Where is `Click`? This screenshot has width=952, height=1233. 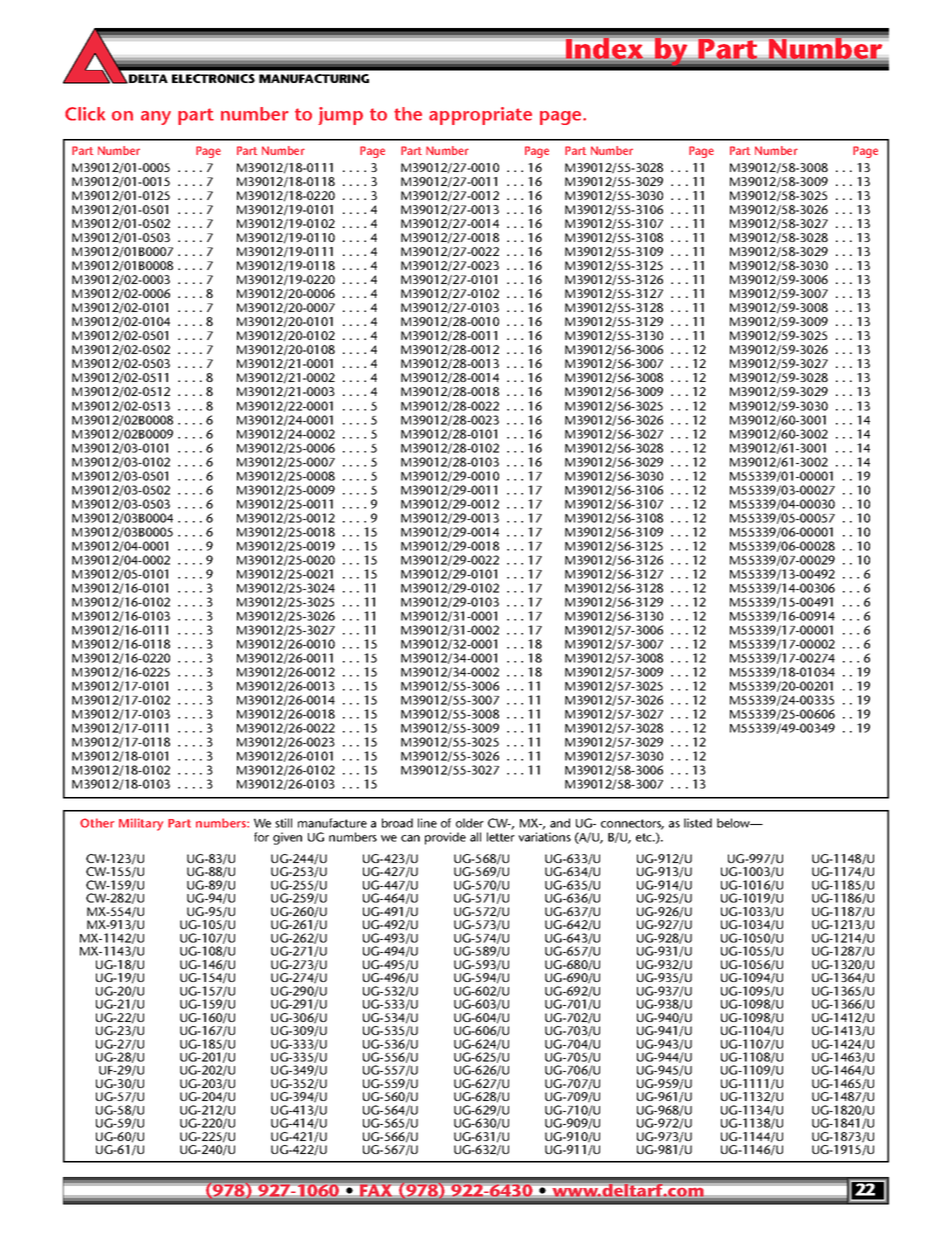 Click is located at coordinates (85, 114).
